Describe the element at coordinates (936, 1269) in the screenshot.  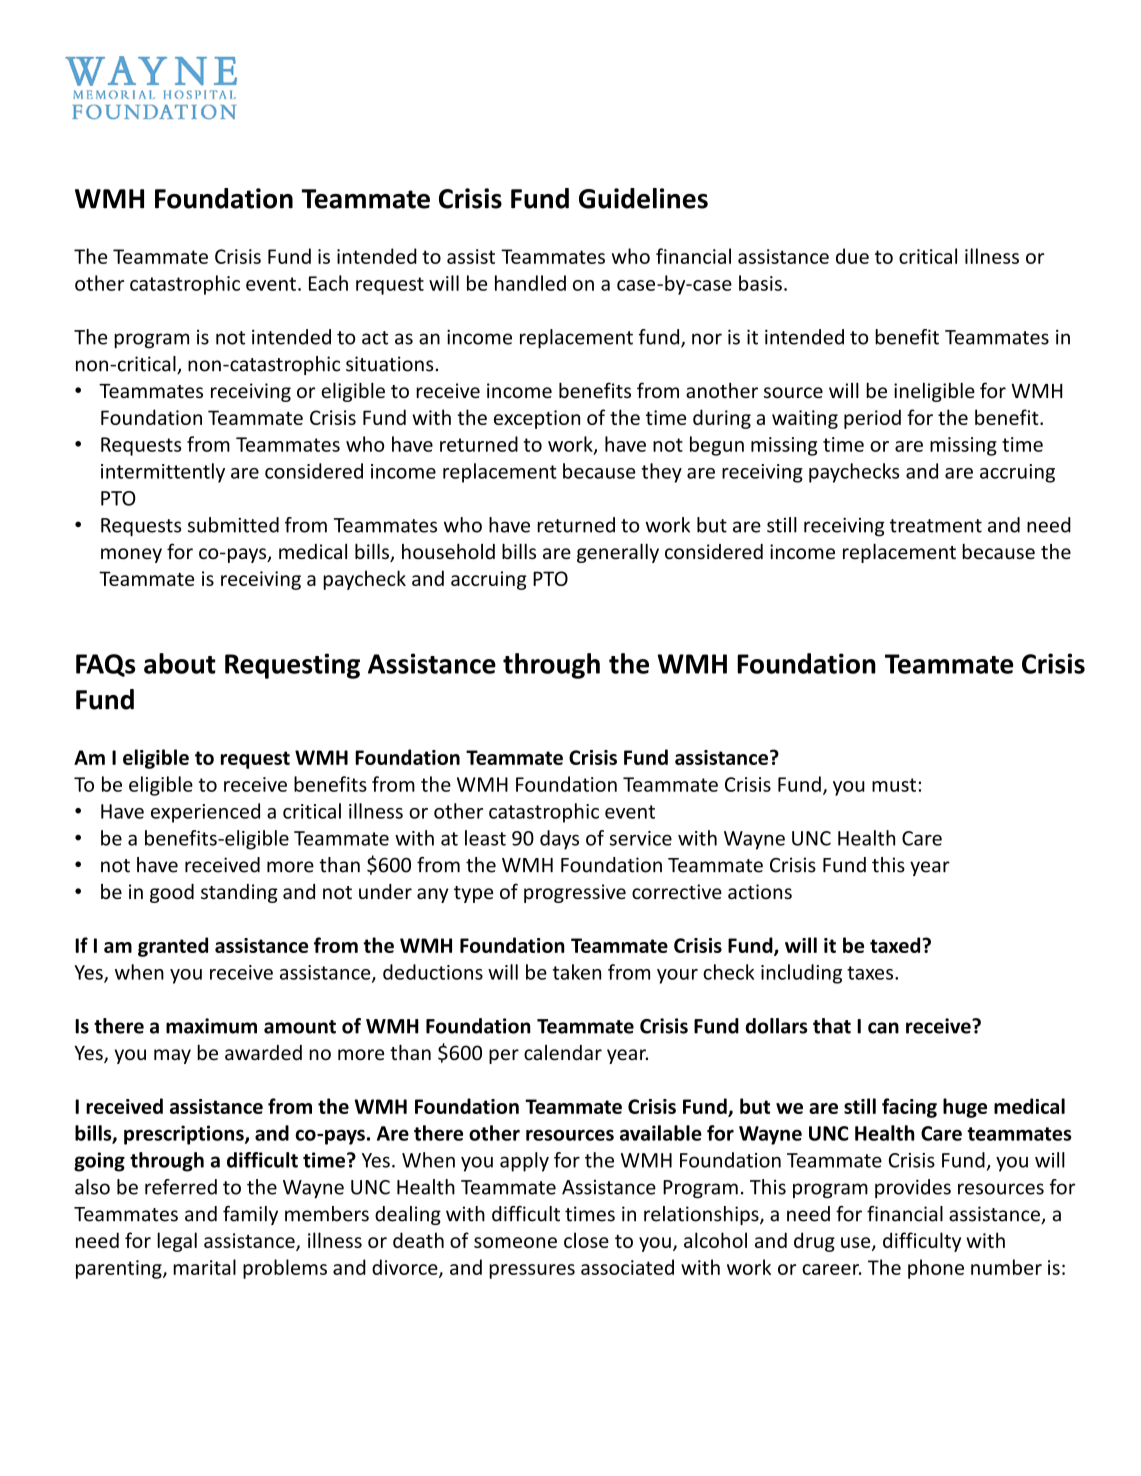
I see `phone` at that location.
